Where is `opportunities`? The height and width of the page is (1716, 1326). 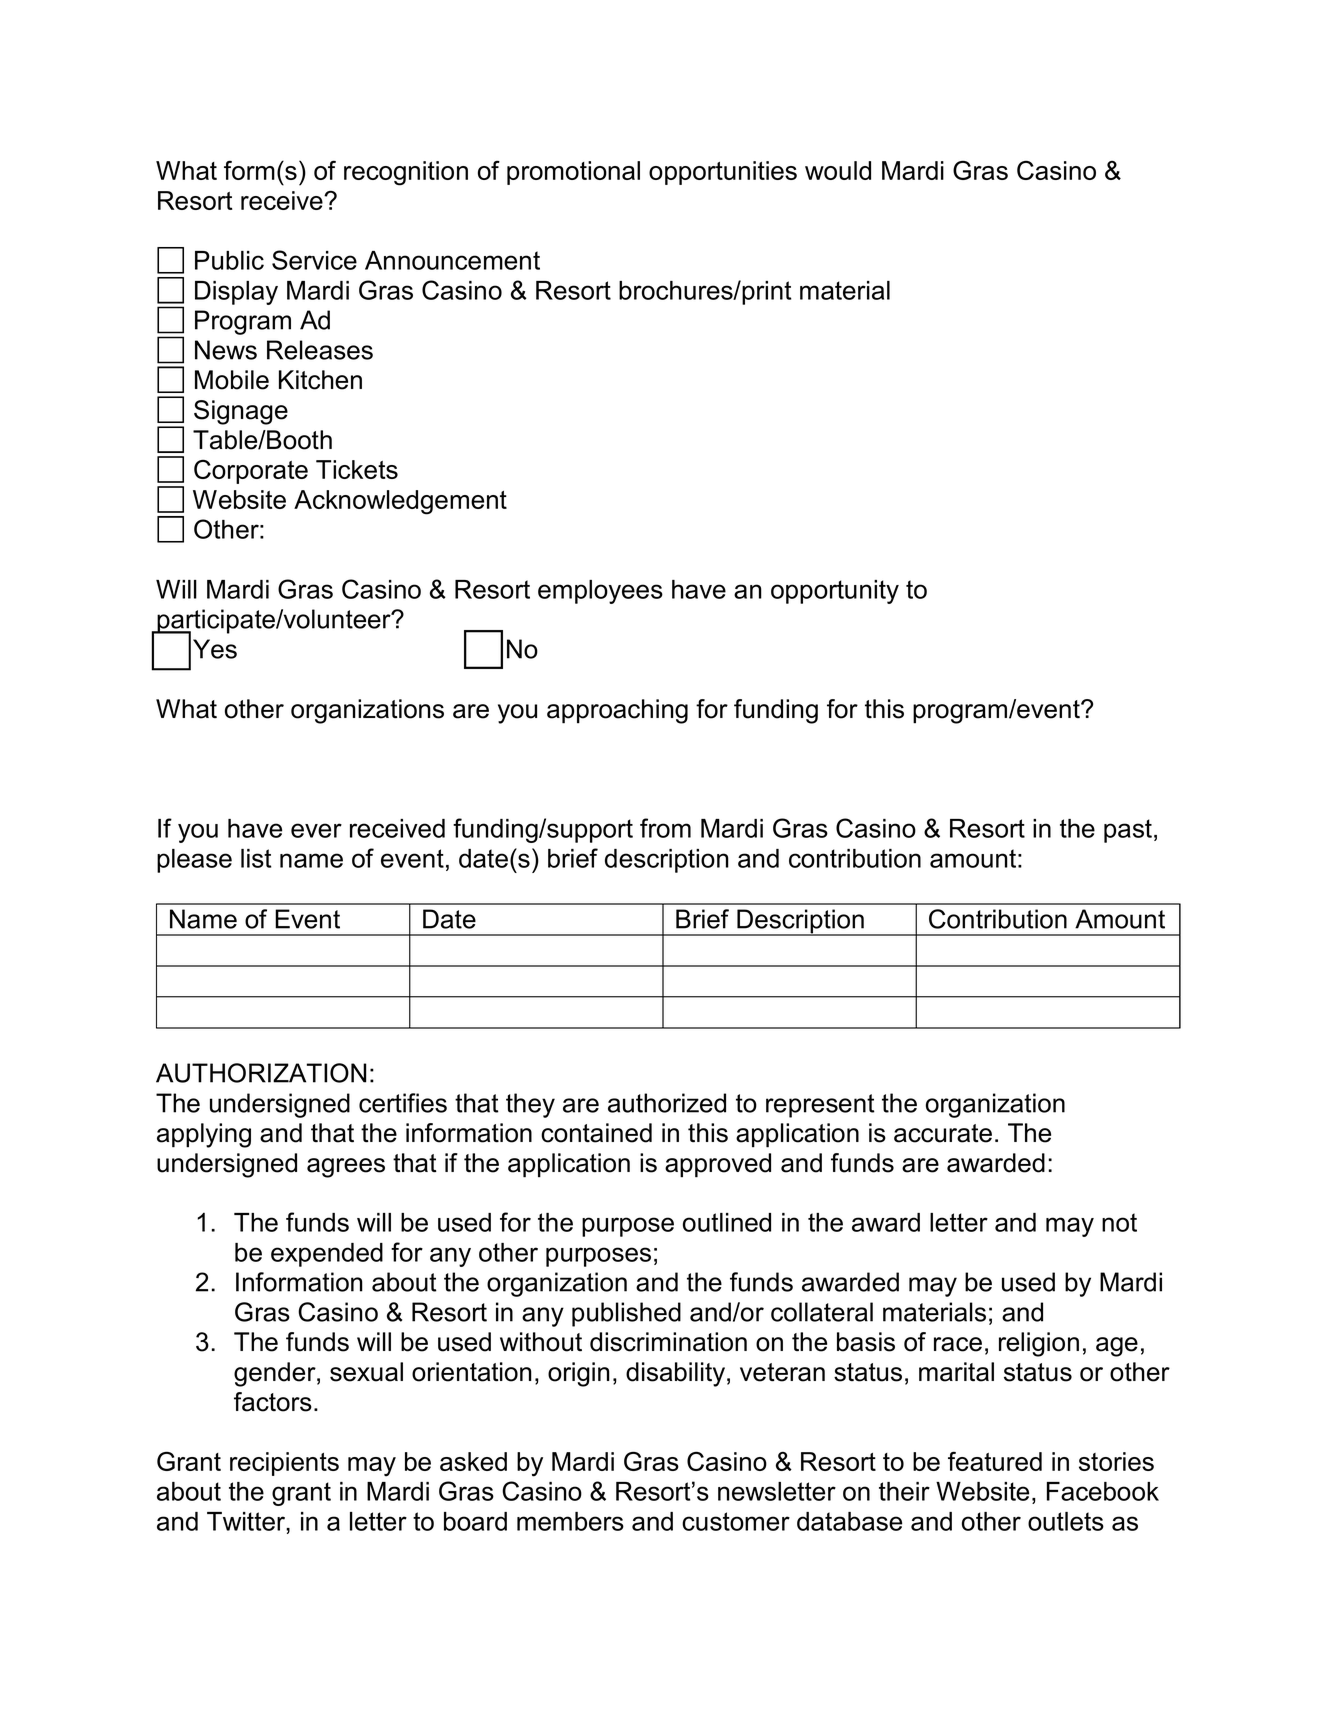
opportunities is located at coordinates (723, 173).
